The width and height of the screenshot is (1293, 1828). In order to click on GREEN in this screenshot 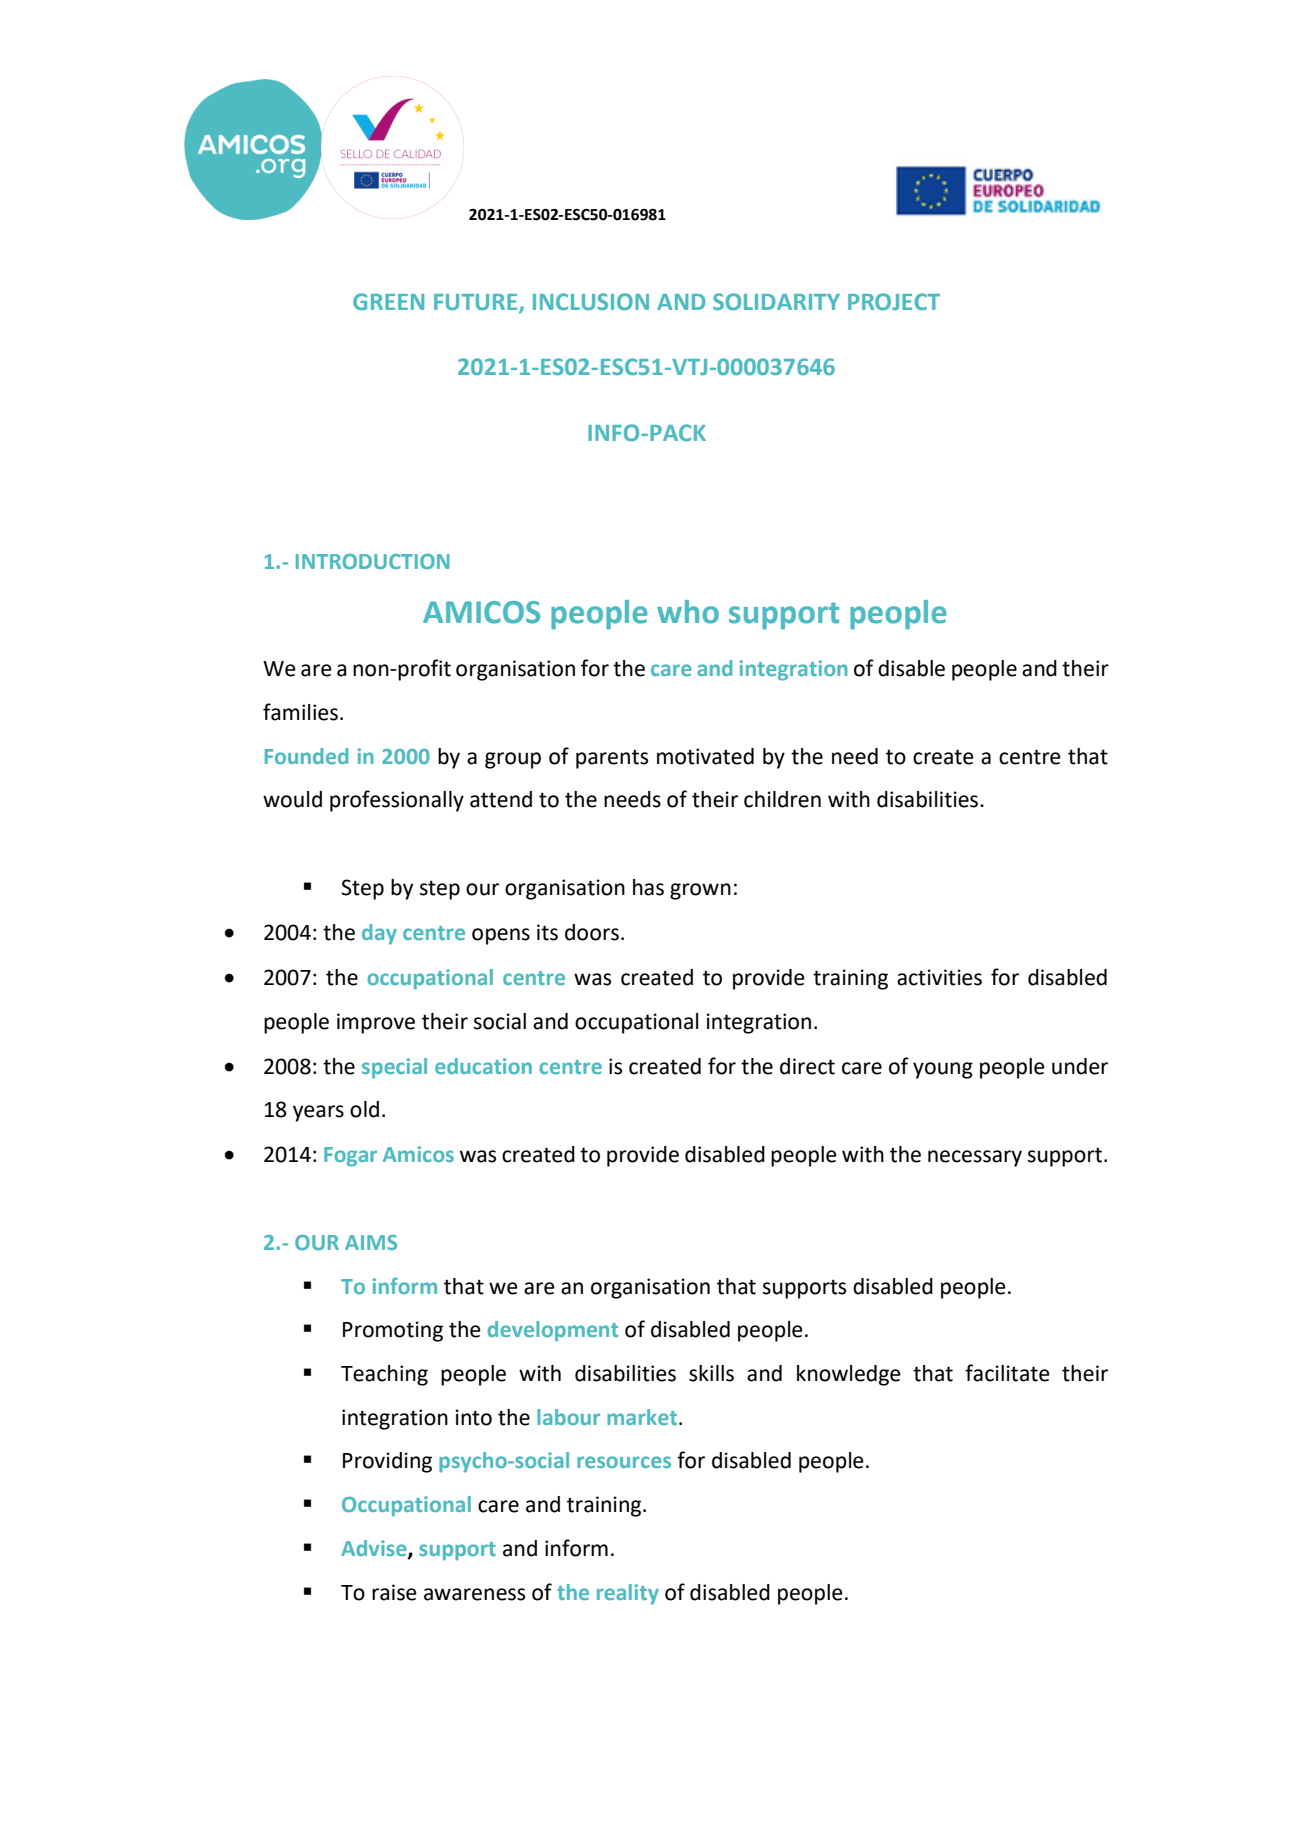, I will do `click(388, 301)`.
